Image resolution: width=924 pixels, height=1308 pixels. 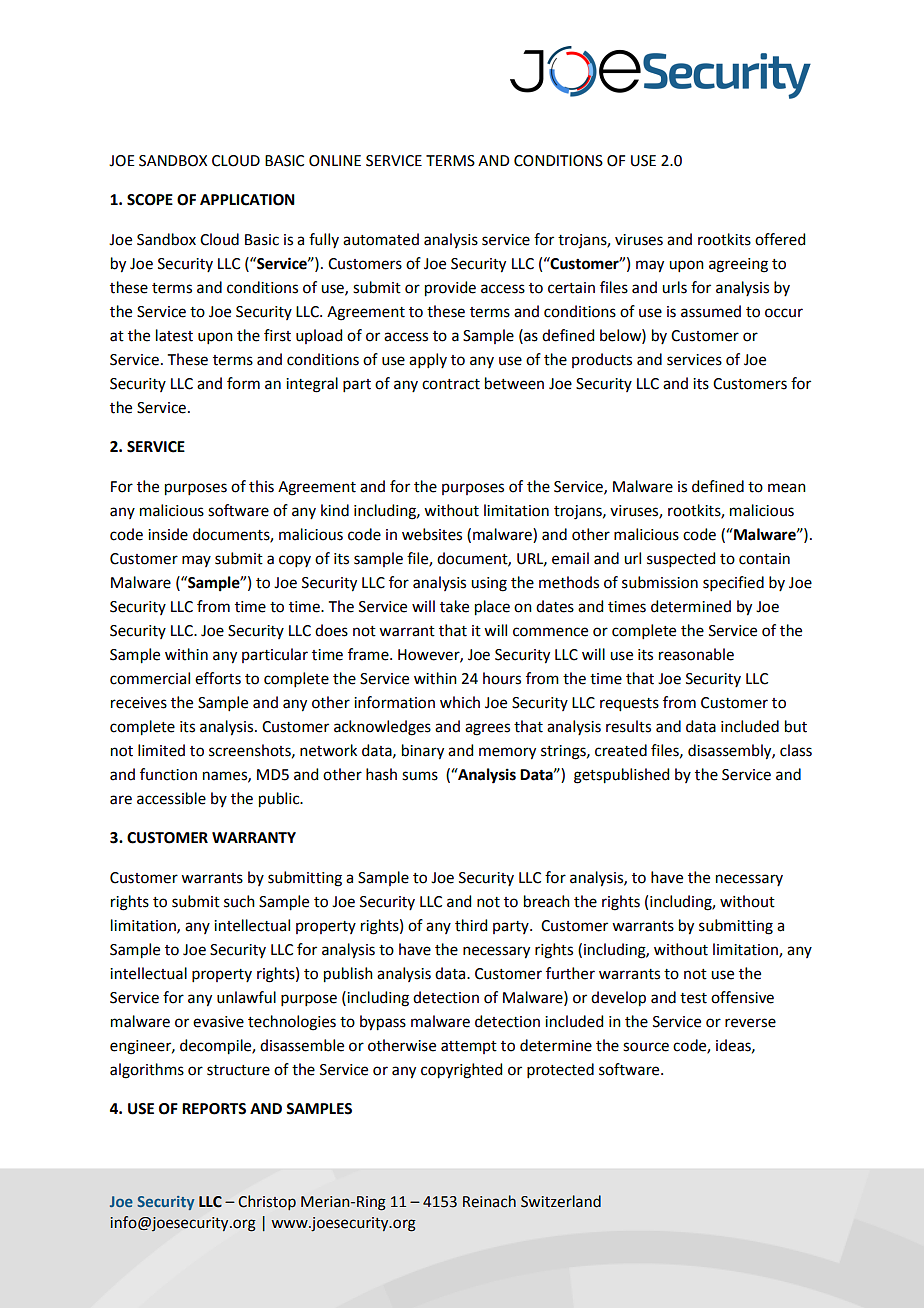 I want to click on efforts, so click(x=218, y=678).
